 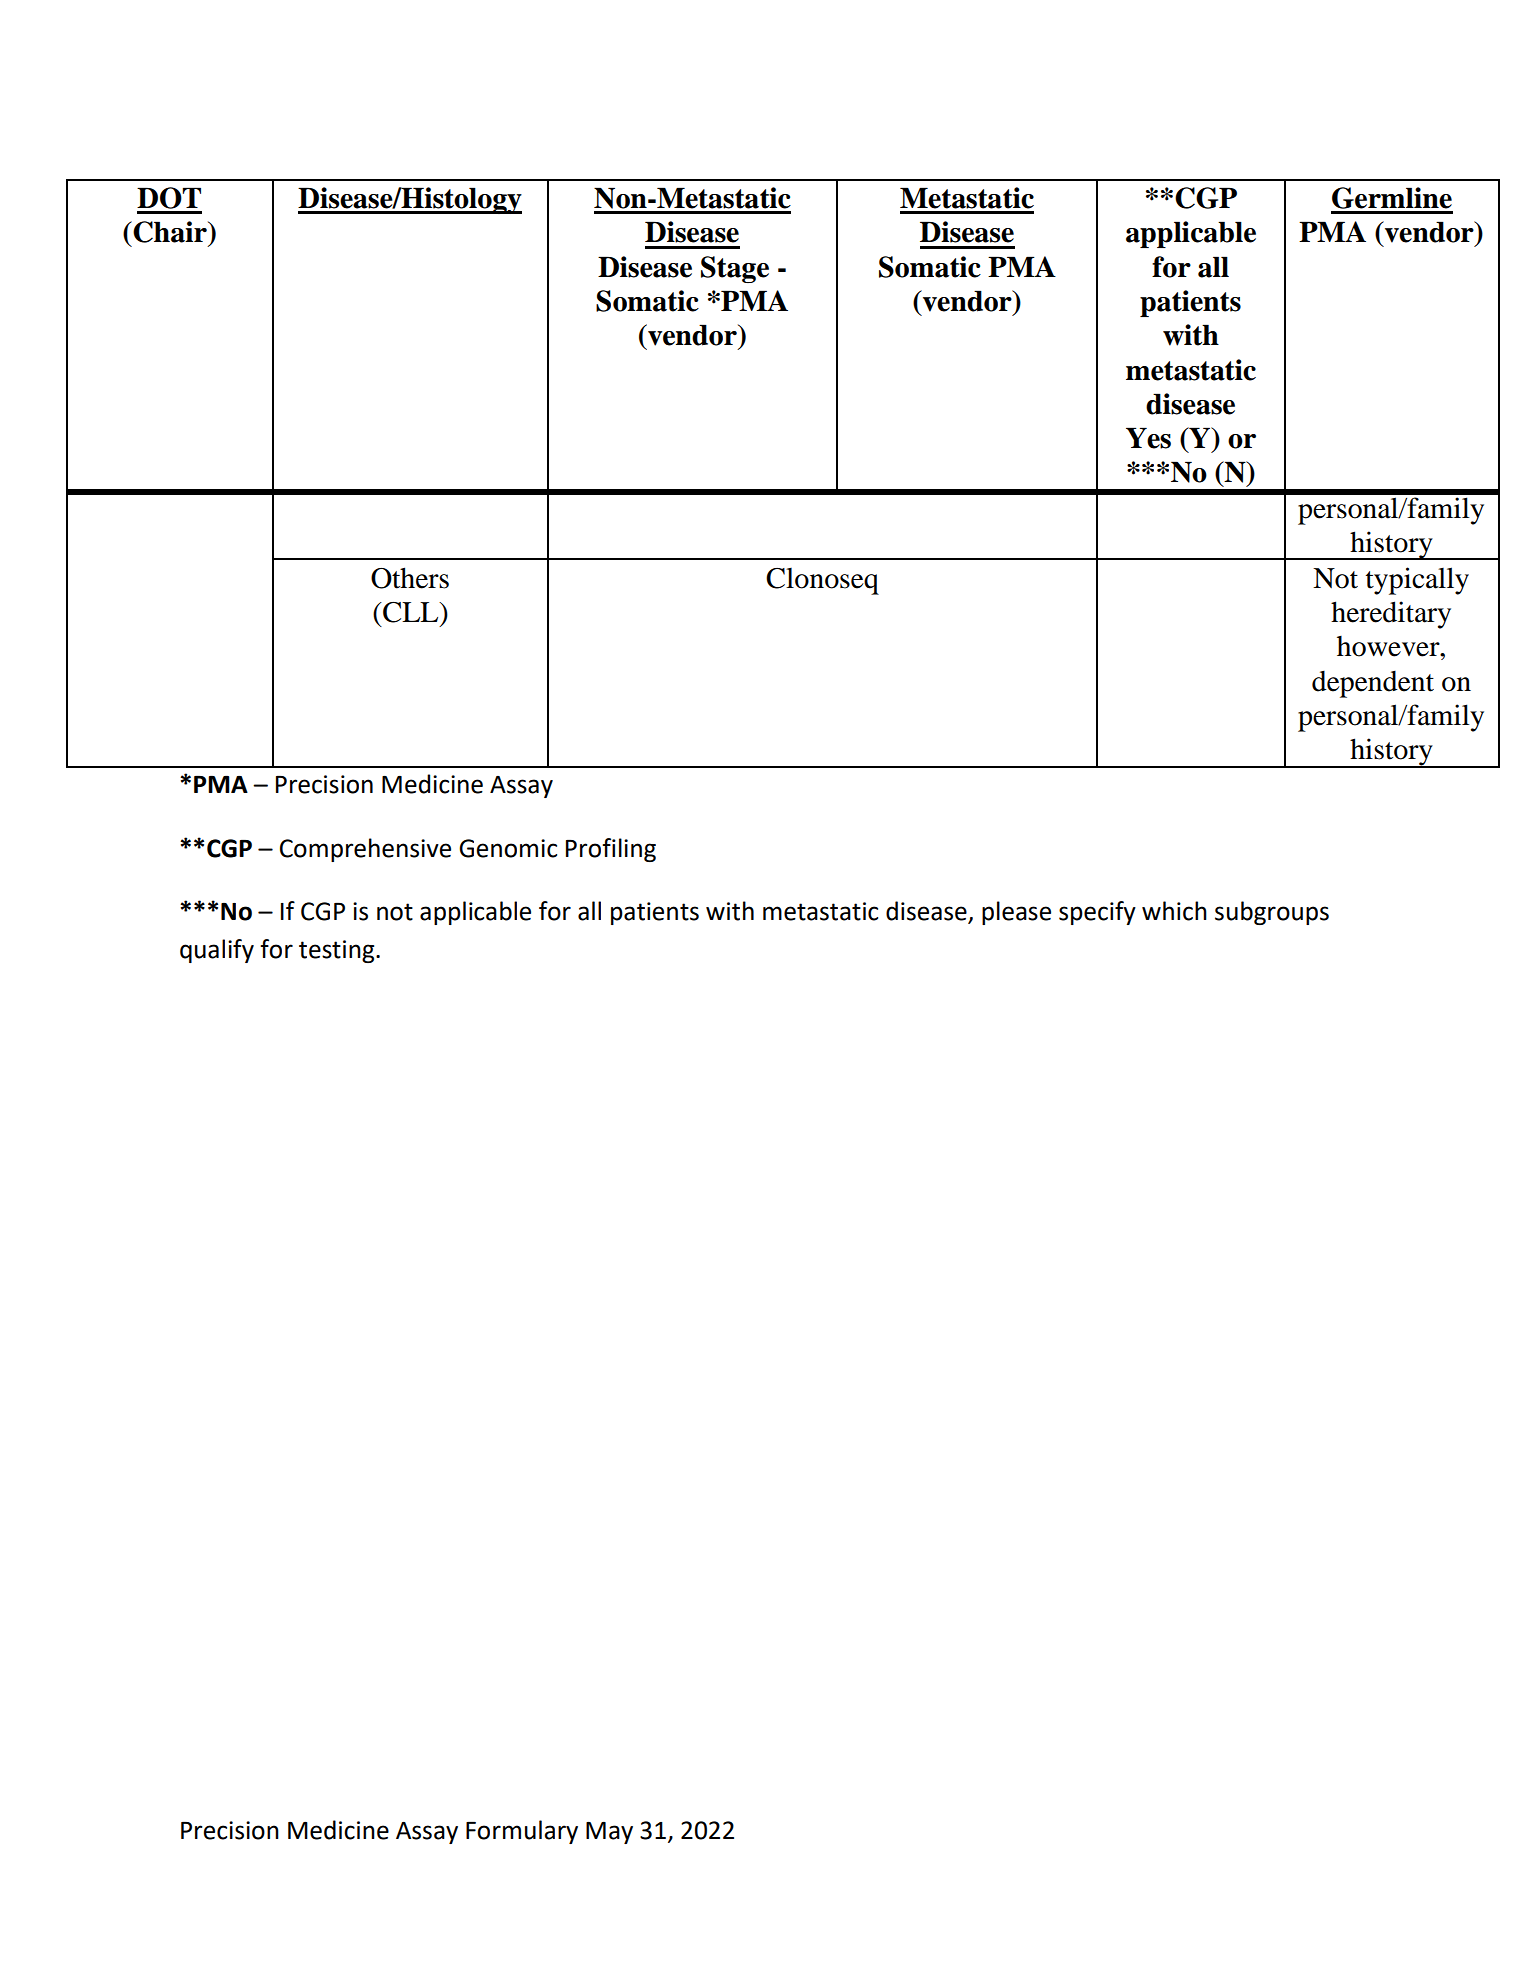 I want to click on Stage, so click(x=735, y=269).
